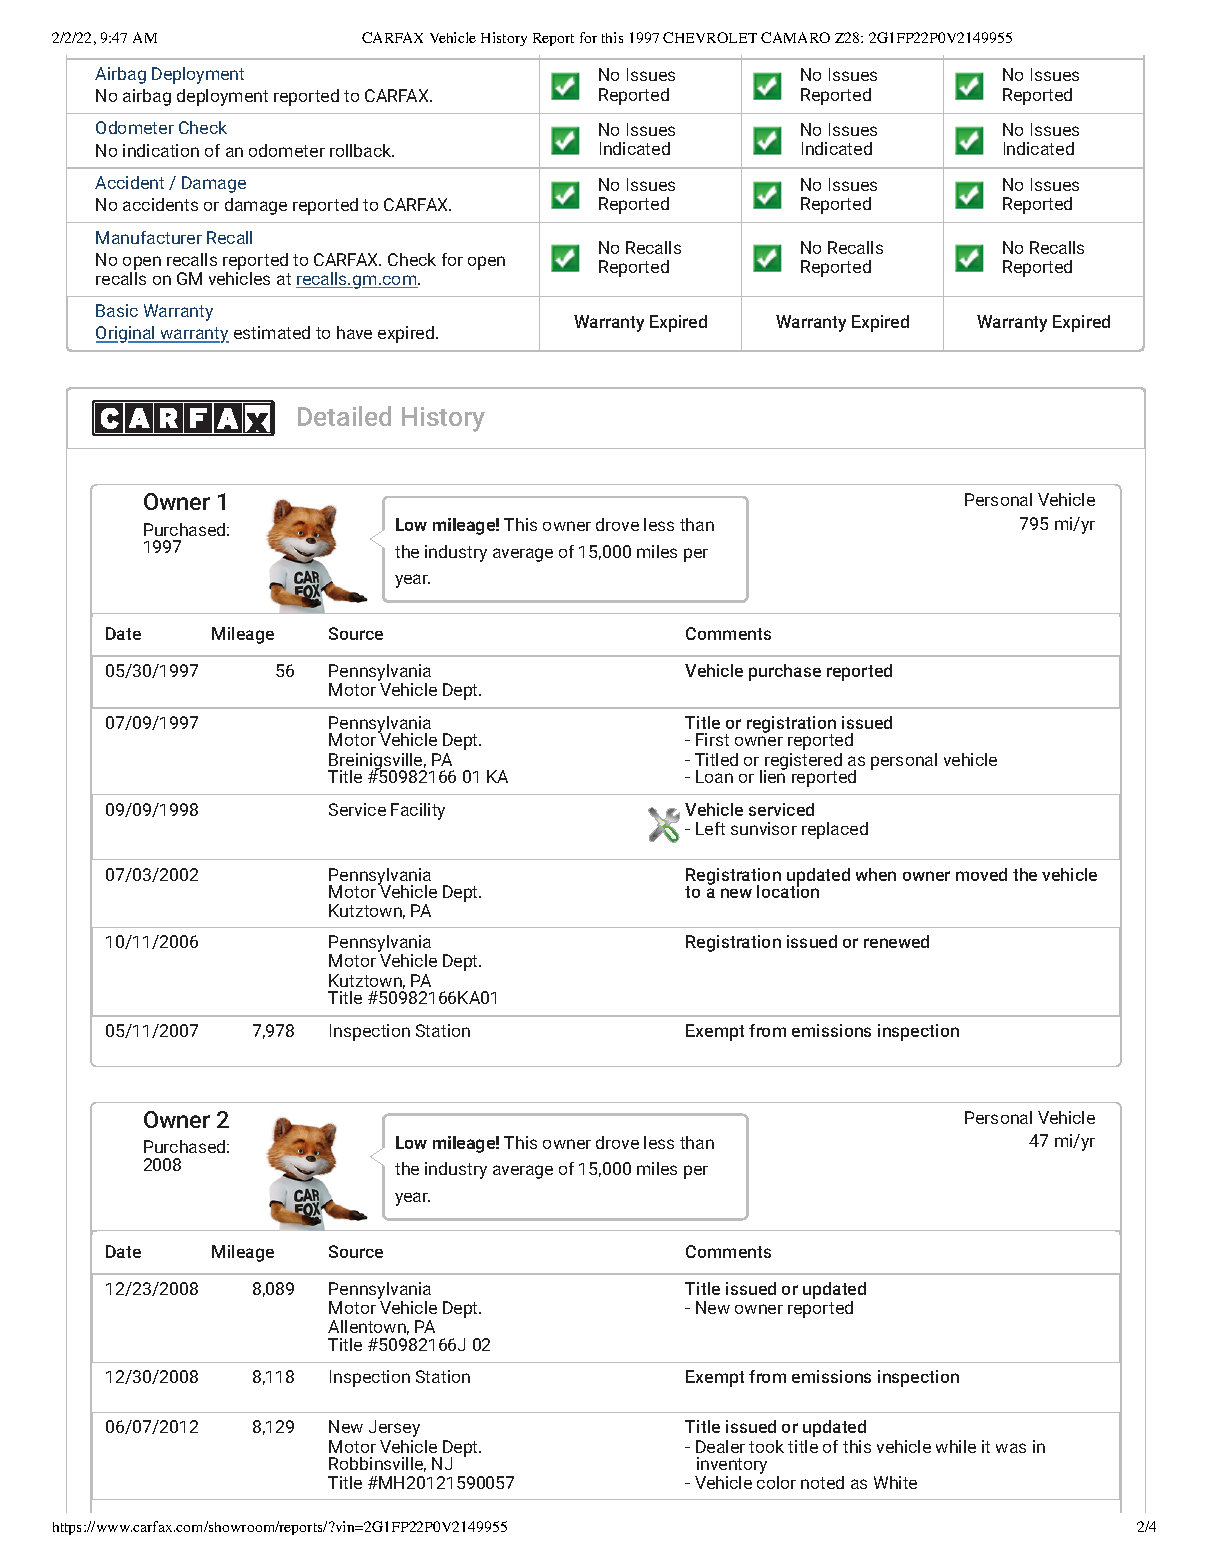  What do you see at coordinates (161, 150) in the document?
I see `indication` at bounding box center [161, 150].
